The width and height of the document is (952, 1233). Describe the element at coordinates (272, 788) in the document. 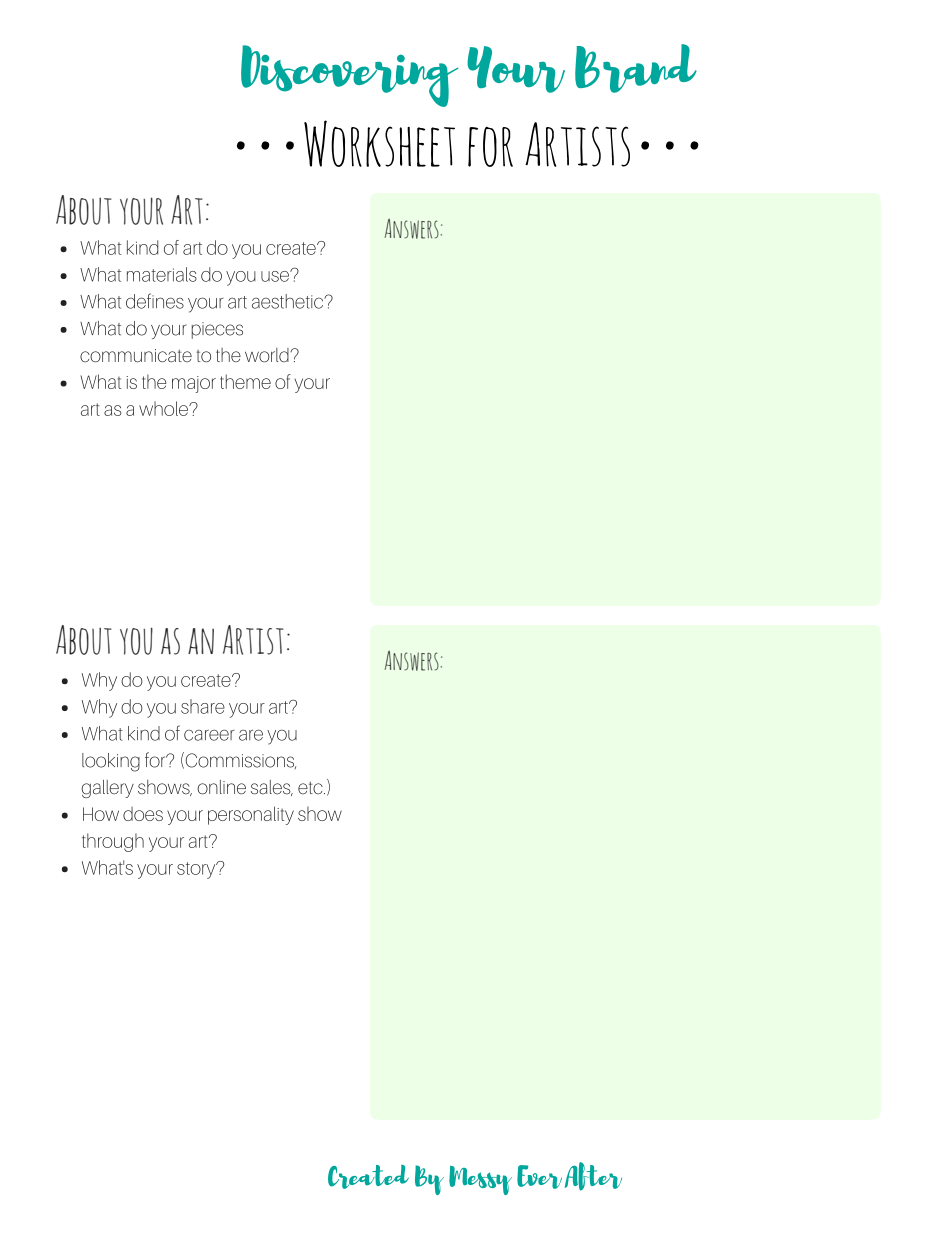

I see `sales` at that location.
